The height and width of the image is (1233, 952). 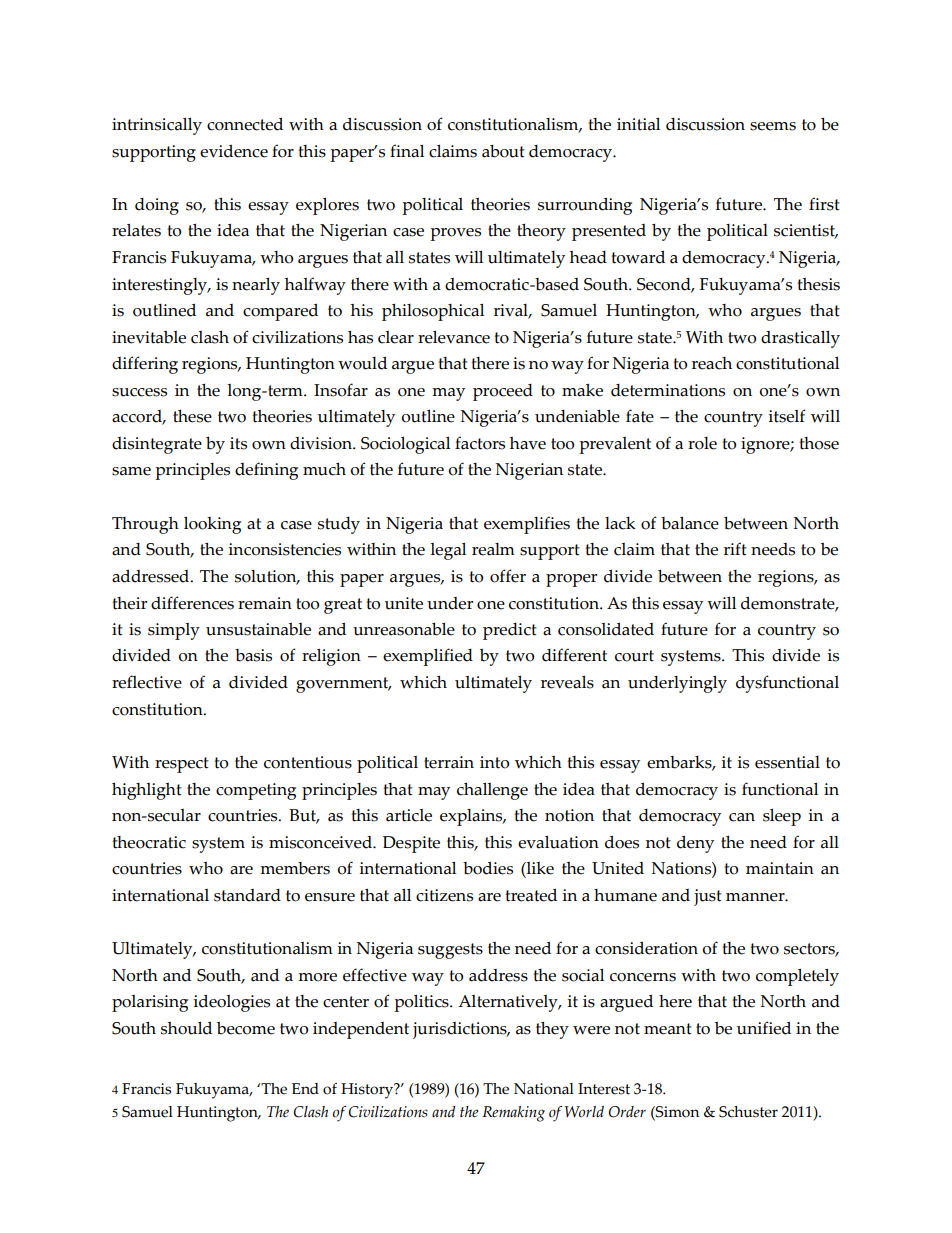 What do you see at coordinates (503, 151) in the image?
I see `about` at bounding box center [503, 151].
